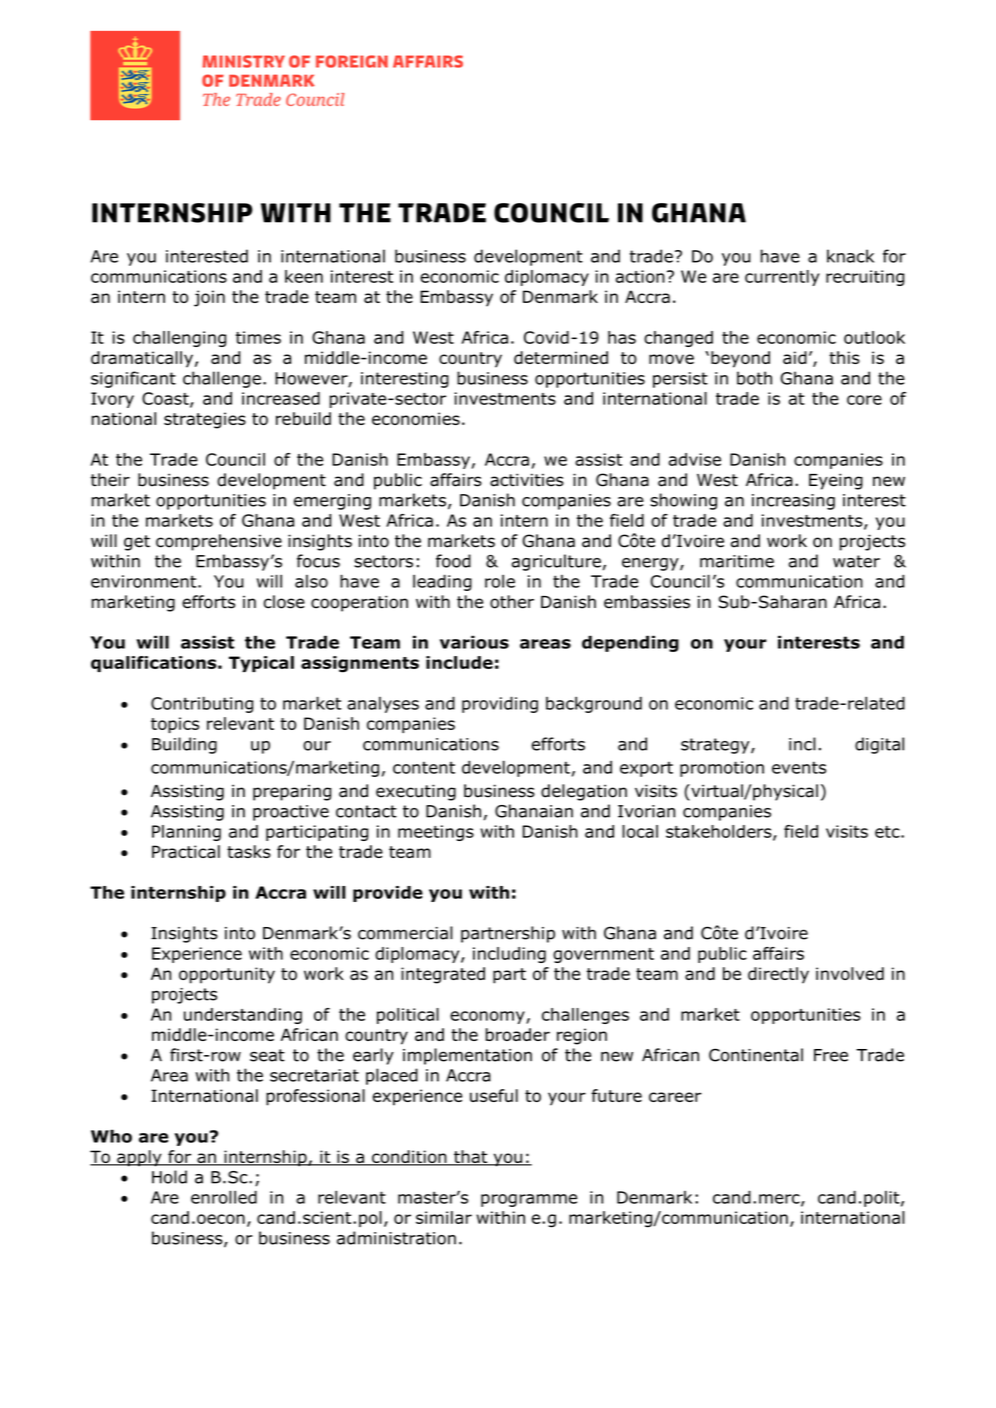  Describe the element at coordinates (205, 420) in the document. I see `strategies` at that location.
